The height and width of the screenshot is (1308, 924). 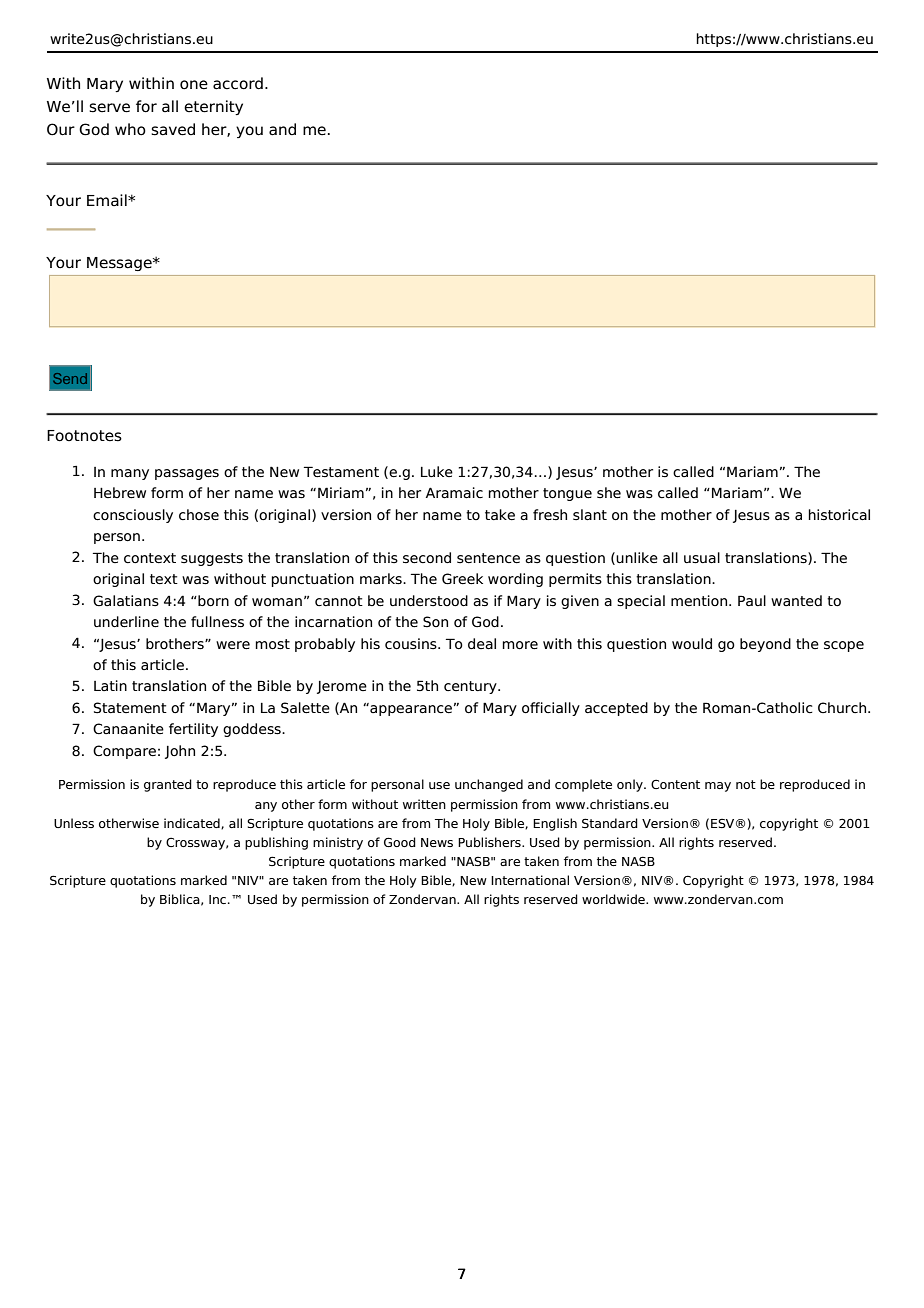 What do you see at coordinates (126, 622) in the screenshot?
I see `underline` at bounding box center [126, 622].
